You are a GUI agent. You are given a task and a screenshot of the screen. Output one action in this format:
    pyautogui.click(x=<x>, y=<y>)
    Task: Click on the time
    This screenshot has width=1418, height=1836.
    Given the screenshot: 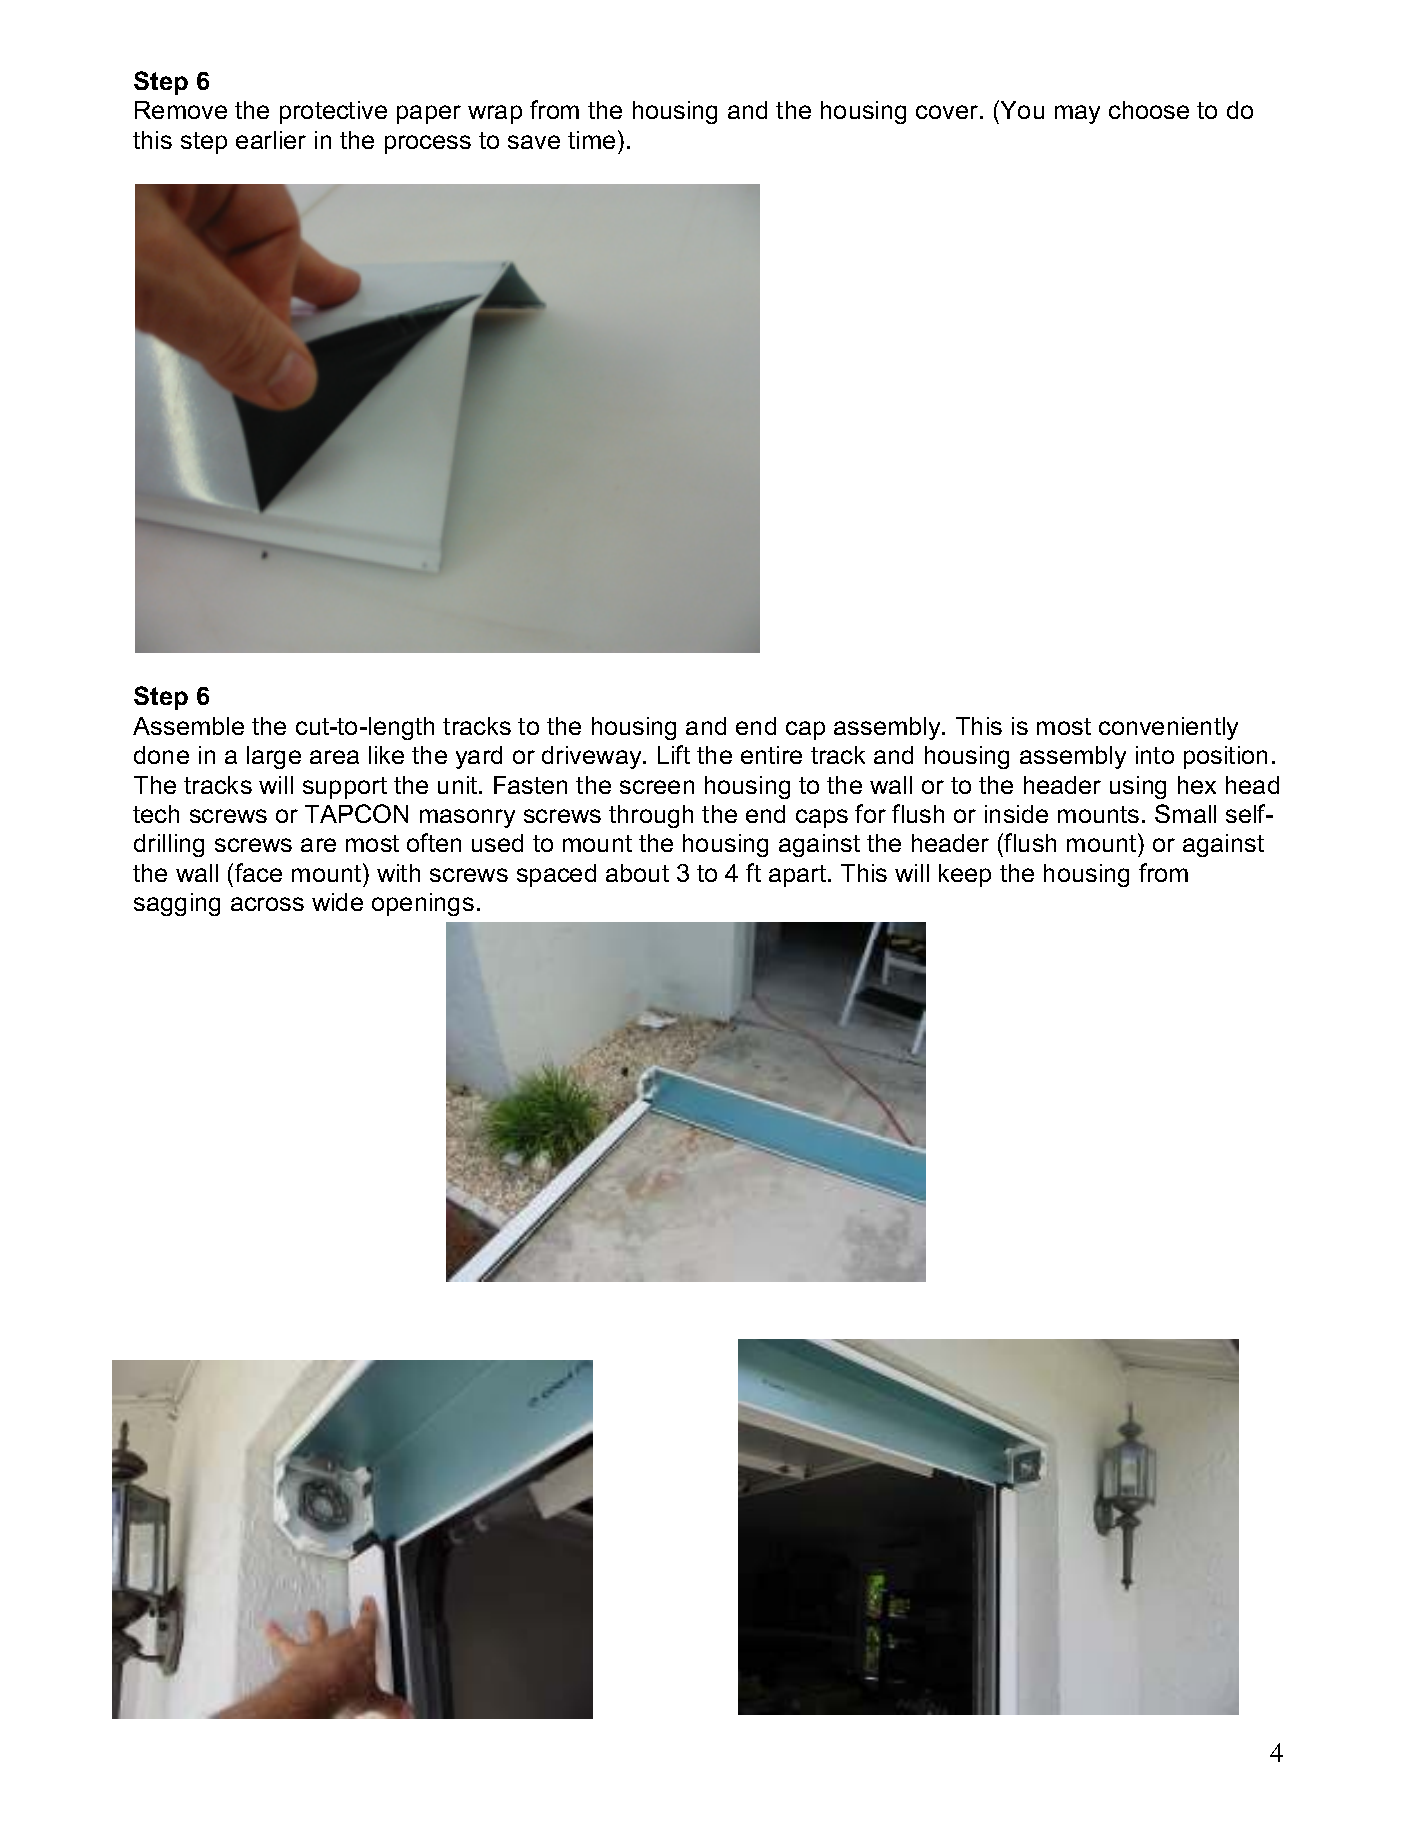 What is the action you would take?
    pyautogui.click(x=591, y=140)
